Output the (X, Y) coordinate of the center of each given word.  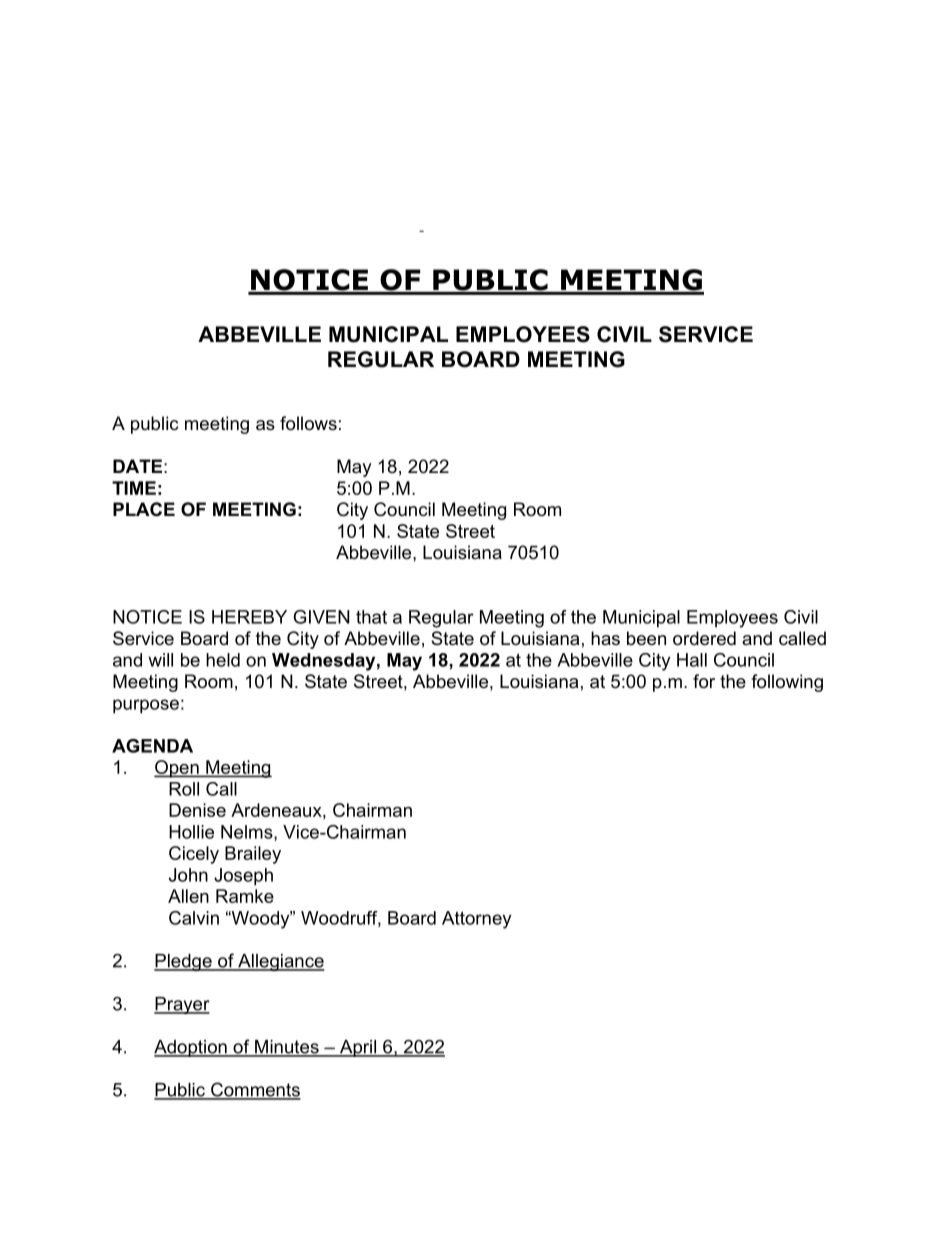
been (646, 638)
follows (308, 423)
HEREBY (249, 617)
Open (177, 769)
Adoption (191, 1048)
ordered (704, 638)
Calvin (194, 918)
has (605, 638)
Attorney (476, 920)
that (371, 617)
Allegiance (280, 962)
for (704, 681)
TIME (134, 488)
